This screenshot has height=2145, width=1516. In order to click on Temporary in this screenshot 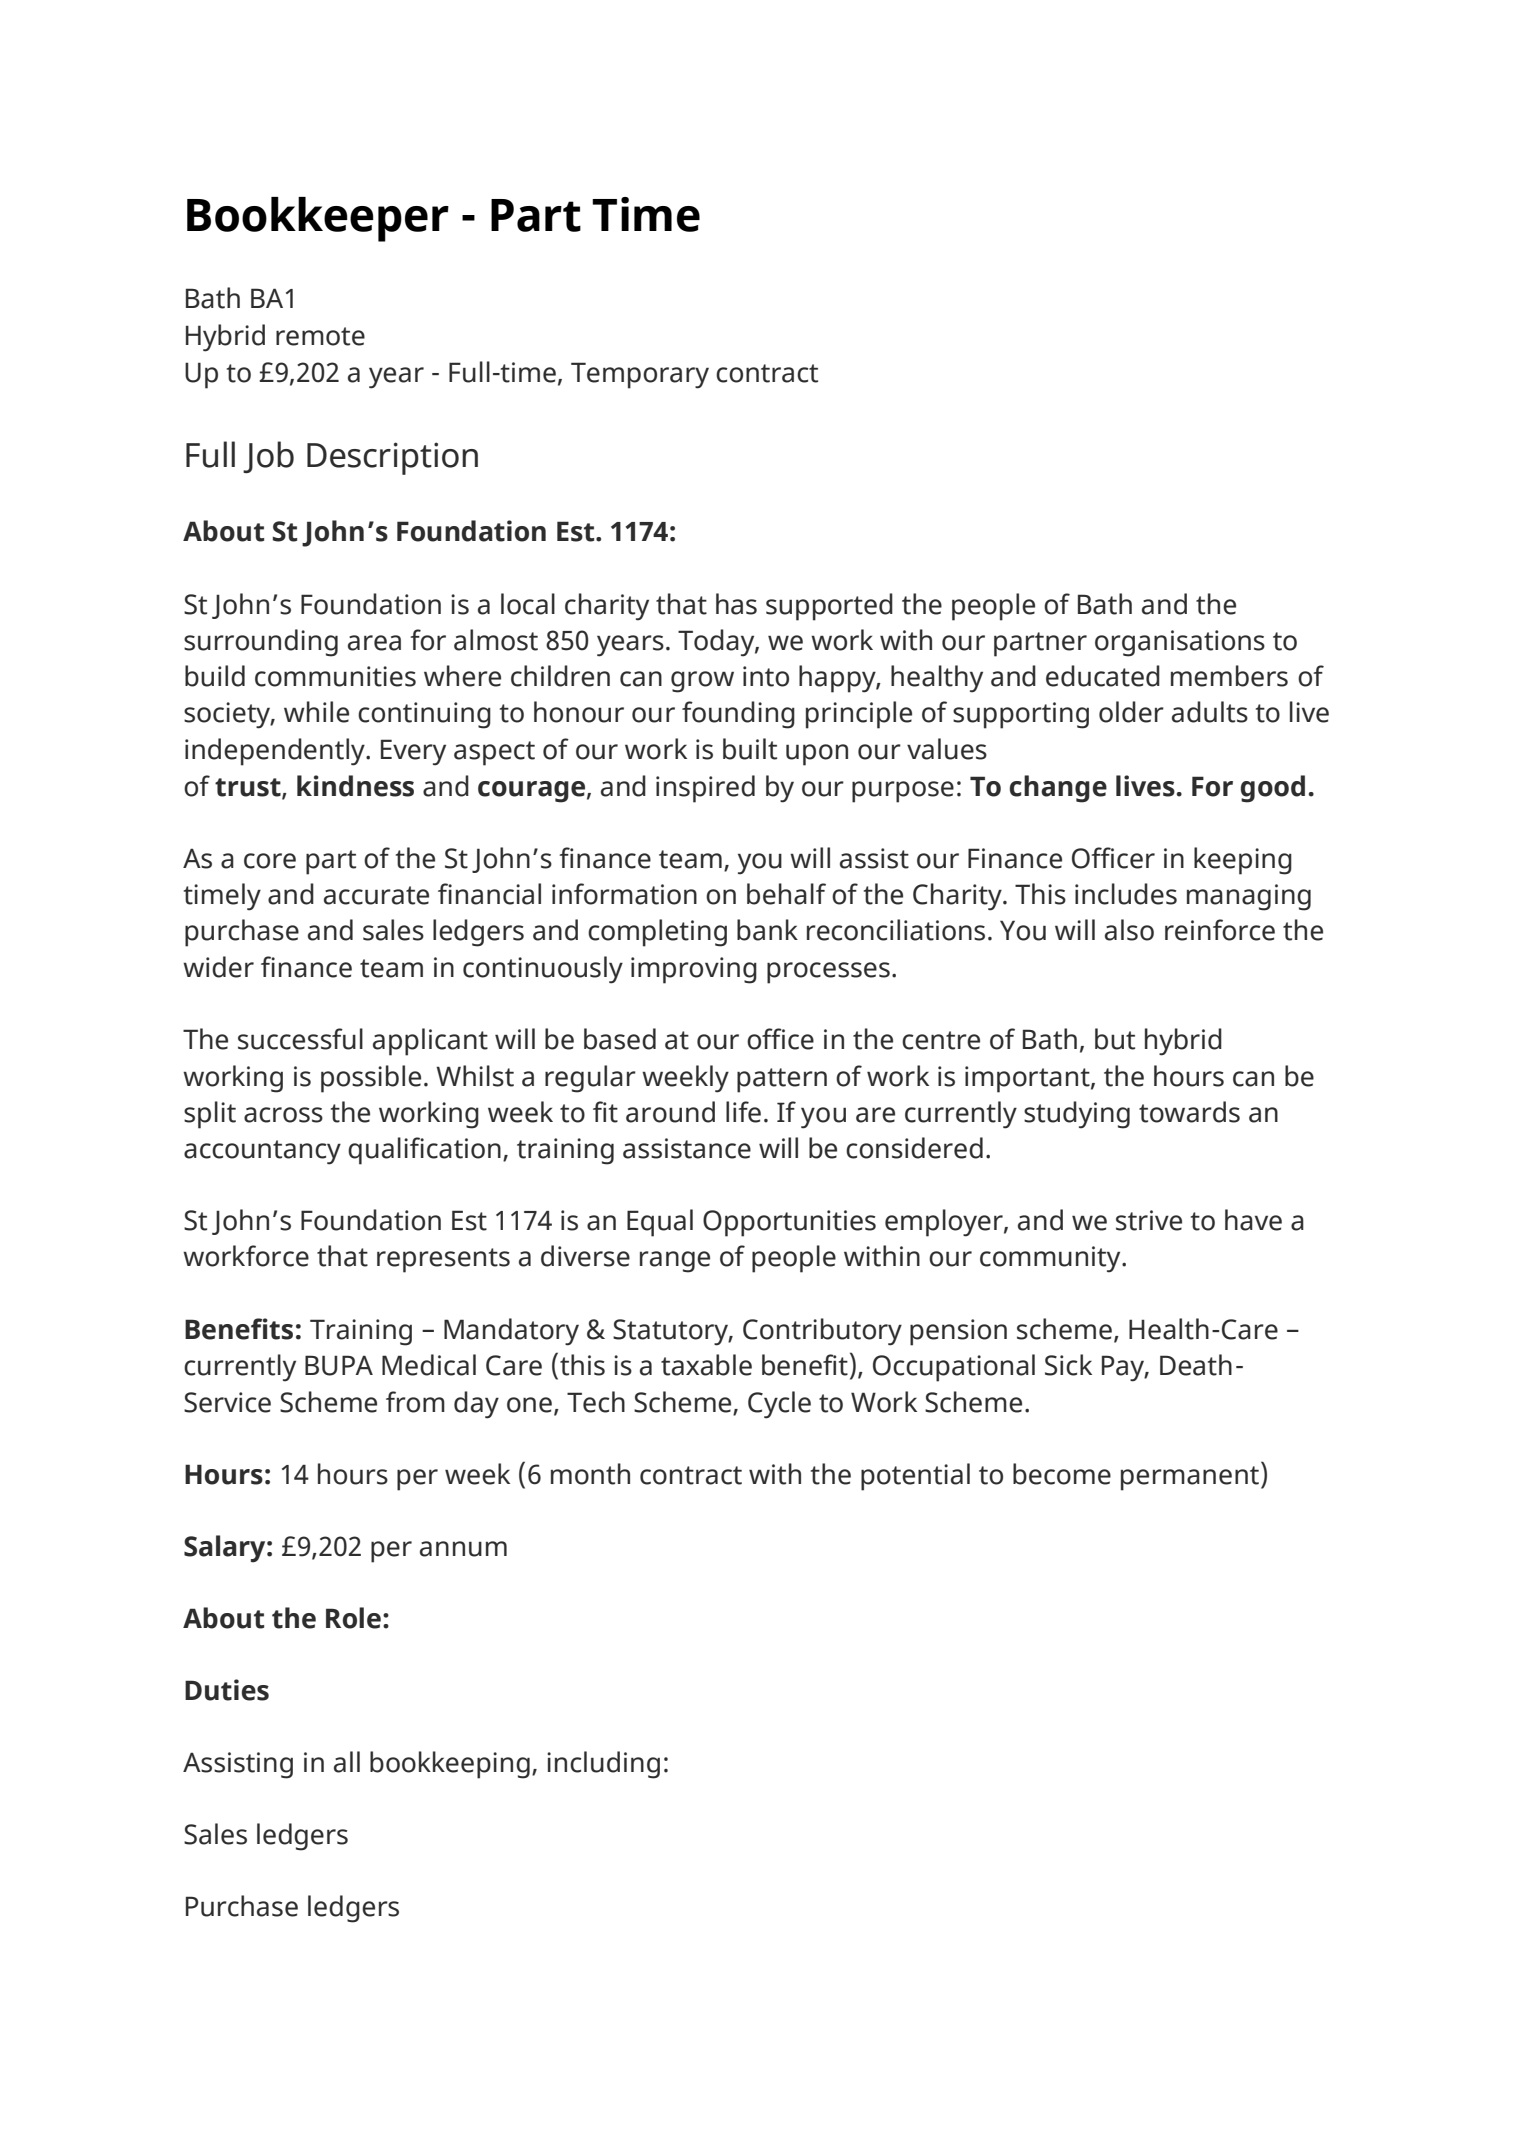, I will do `click(640, 375)`.
